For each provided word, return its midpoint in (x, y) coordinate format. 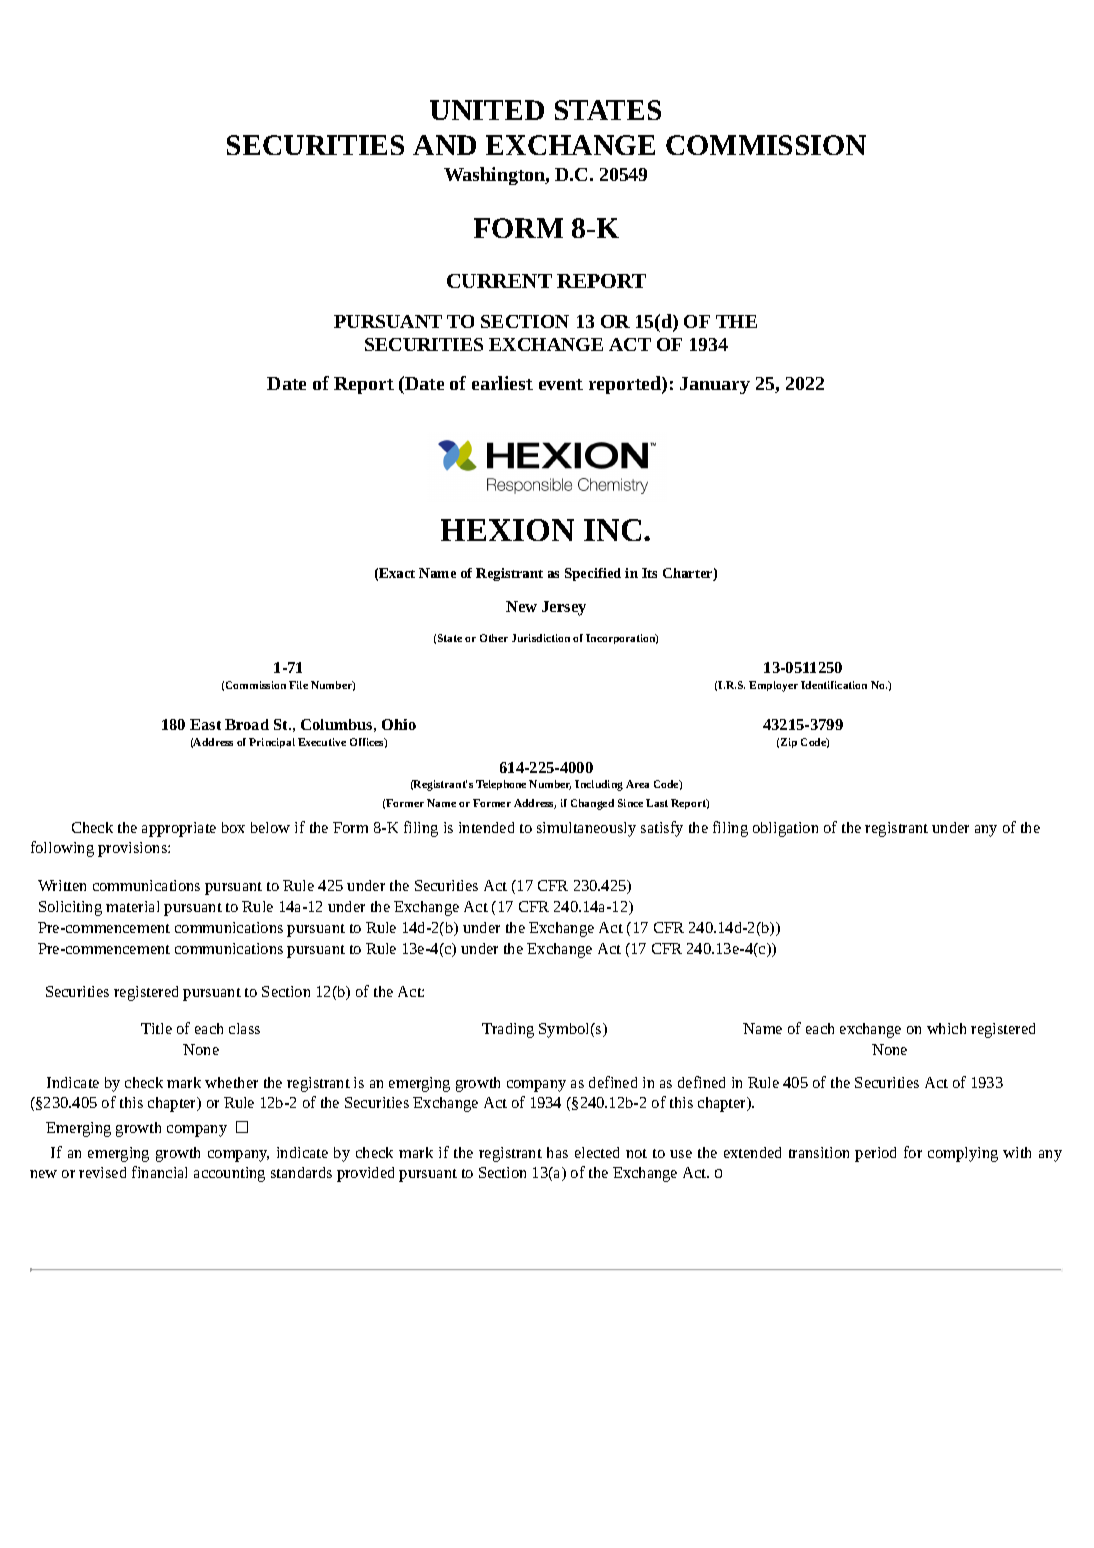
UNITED (487, 110)
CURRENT (499, 281)
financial (159, 1172)
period (875, 1154)
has (557, 1152)
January (715, 385)
